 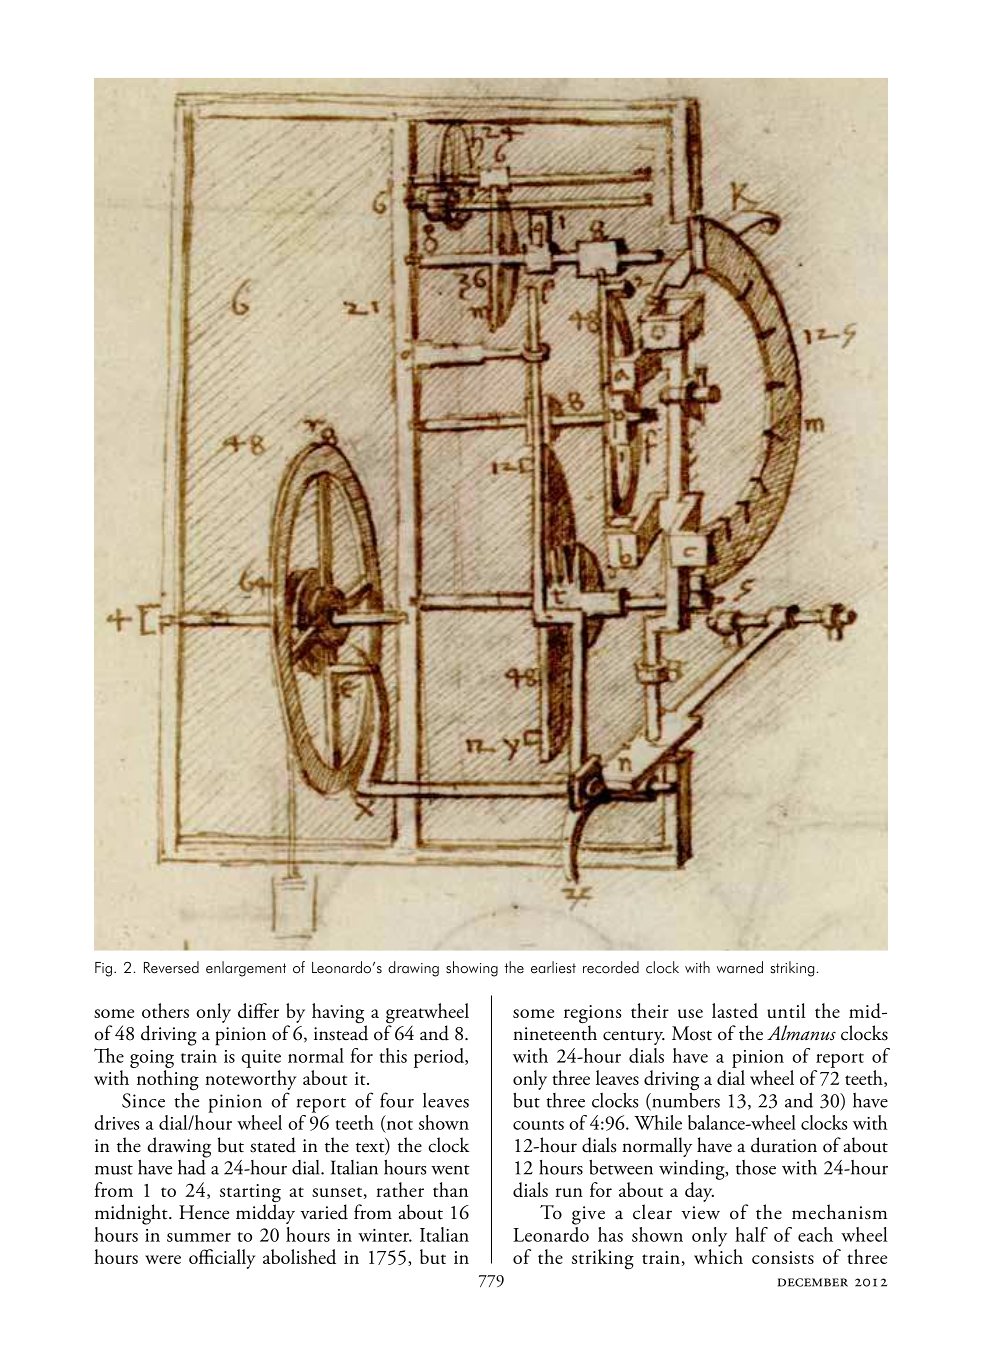 What do you see at coordinates (701, 1213) in the image?
I see `view` at bounding box center [701, 1213].
